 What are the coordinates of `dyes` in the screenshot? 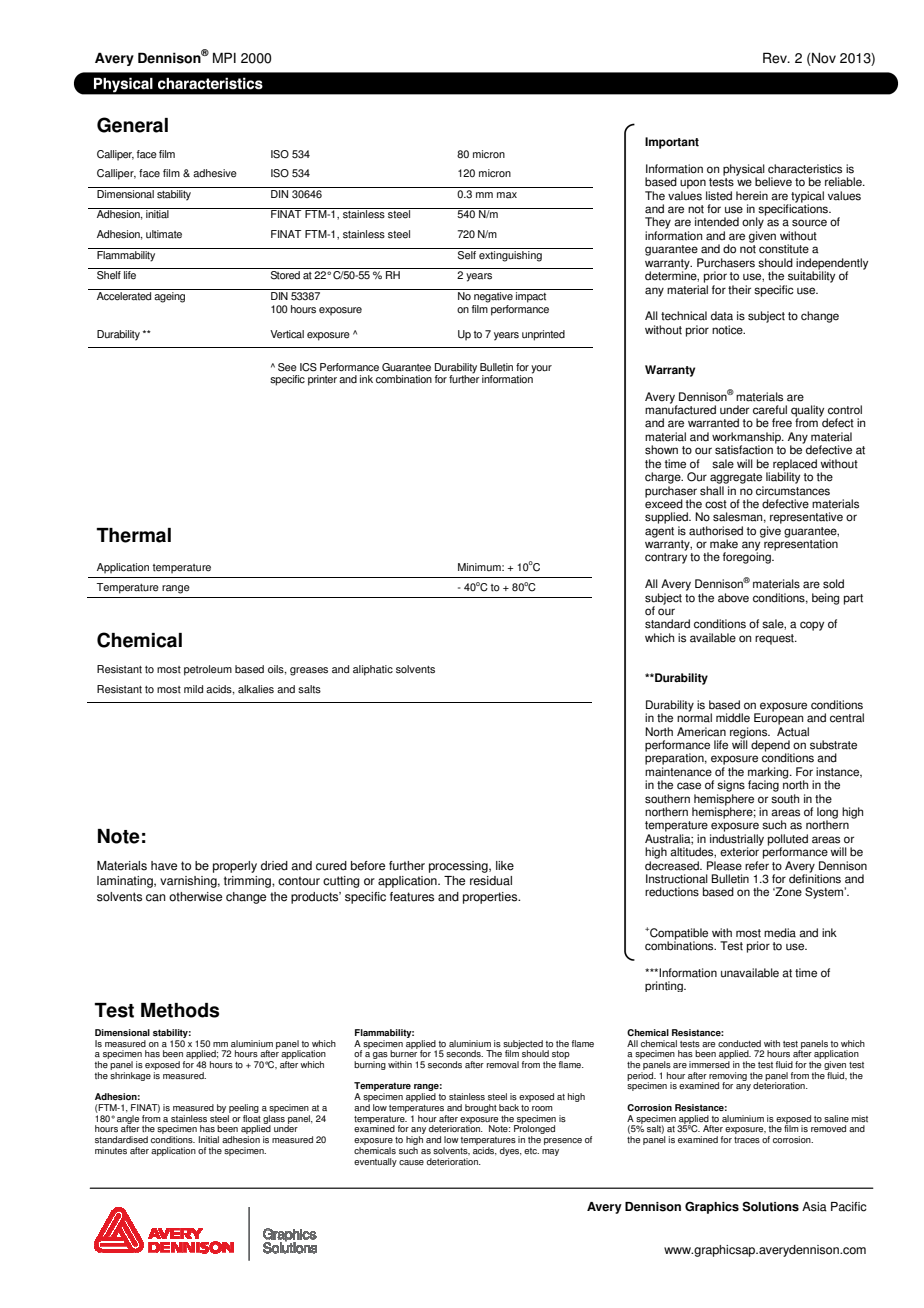 It's located at (511, 1151).
